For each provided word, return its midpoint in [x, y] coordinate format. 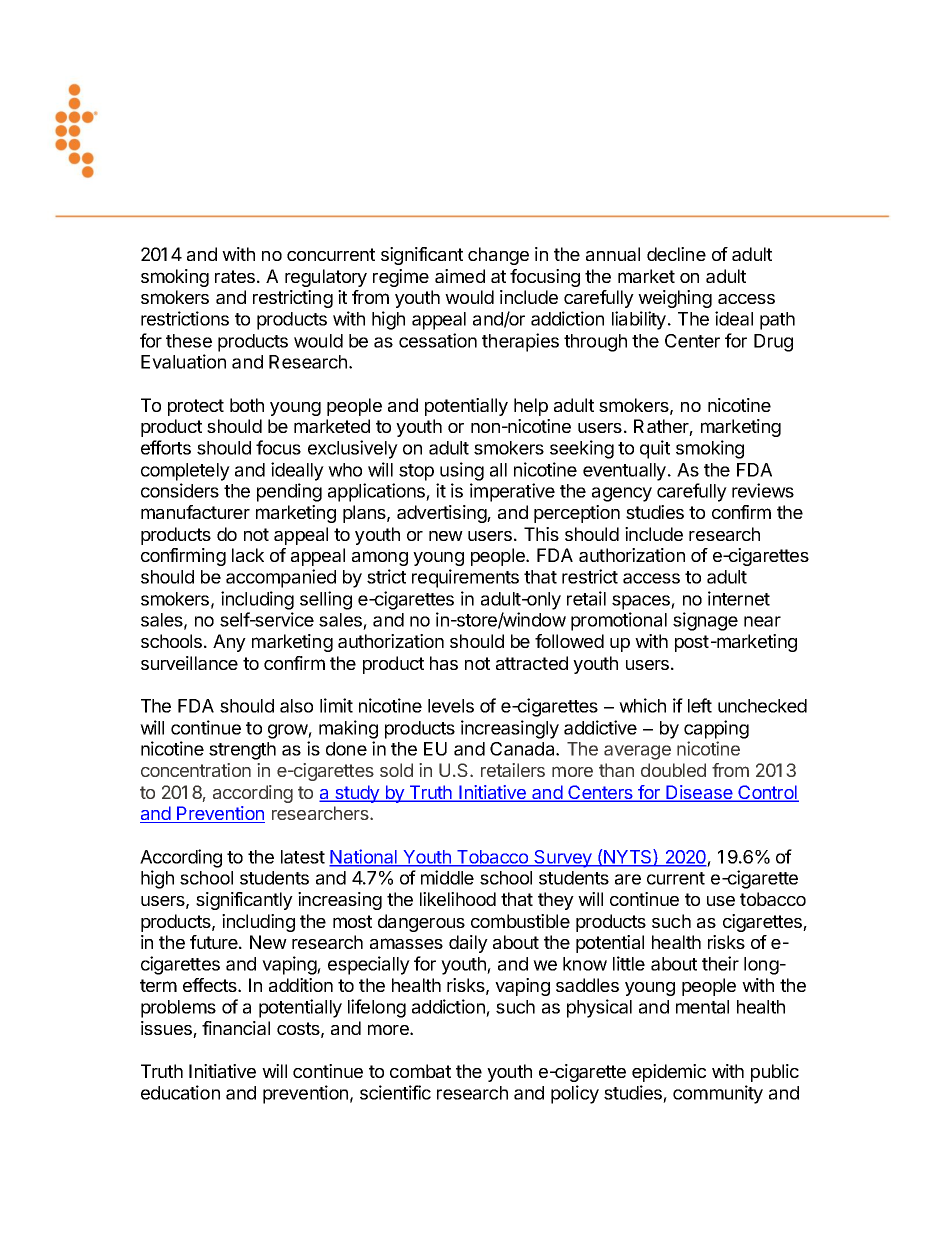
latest [303, 857]
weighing [675, 299]
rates [235, 276]
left [700, 705]
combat [420, 1071]
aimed [460, 276]
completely [185, 472]
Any [229, 643]
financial [236, 1028]
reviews [763, 490]
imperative [512, 492]
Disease [699, 793]
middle [447, 877]
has [444, 663]
